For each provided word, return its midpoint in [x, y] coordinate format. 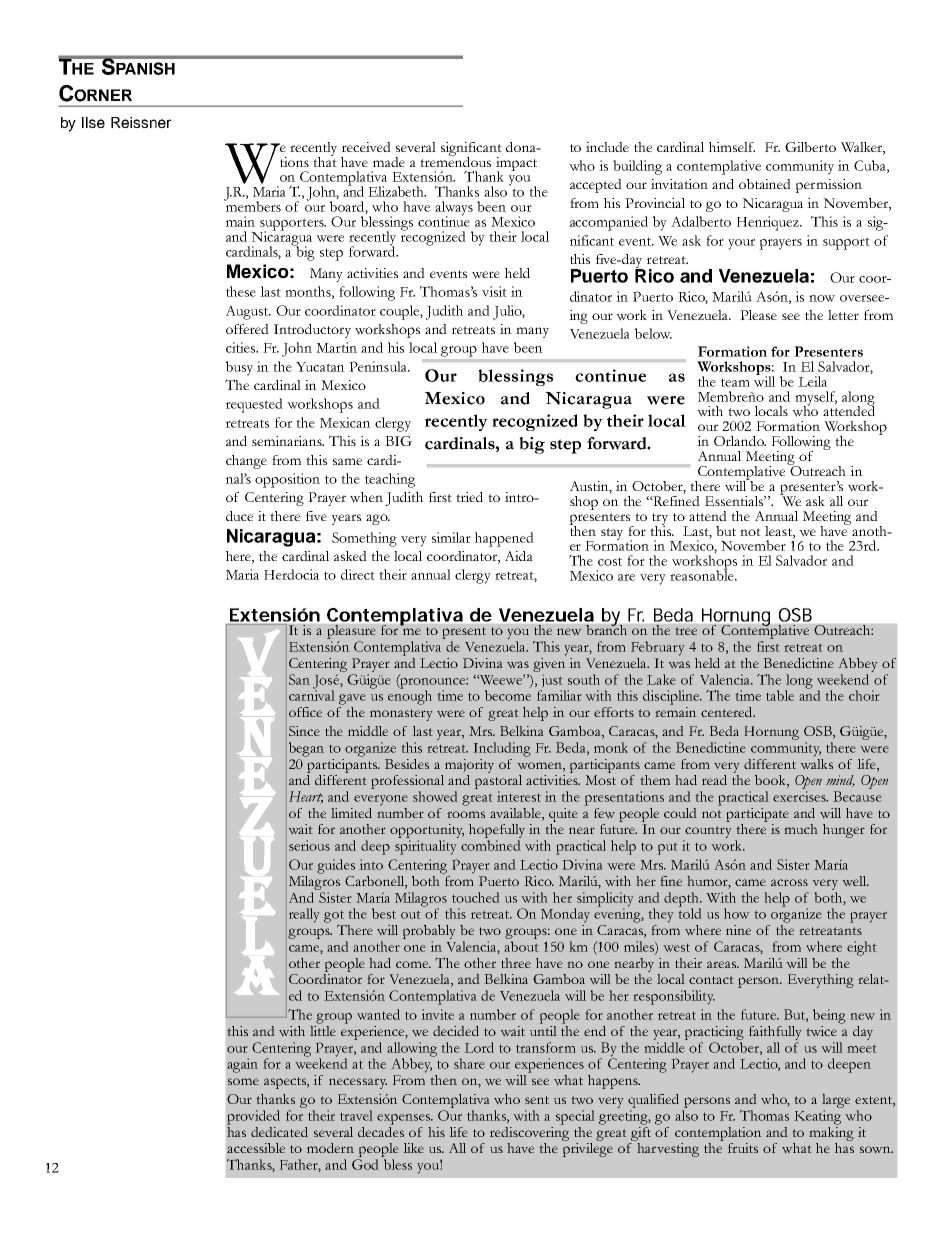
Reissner [141, 122]
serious [309, 845]
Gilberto [810, 147]
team [735, 382]
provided [253, 1117]
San [299, 679]
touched [476, 897]
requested [254, 405]
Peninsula [379, 366]
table [780, 695]
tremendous [455, 160]
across [789, 882]
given [549, 665]
